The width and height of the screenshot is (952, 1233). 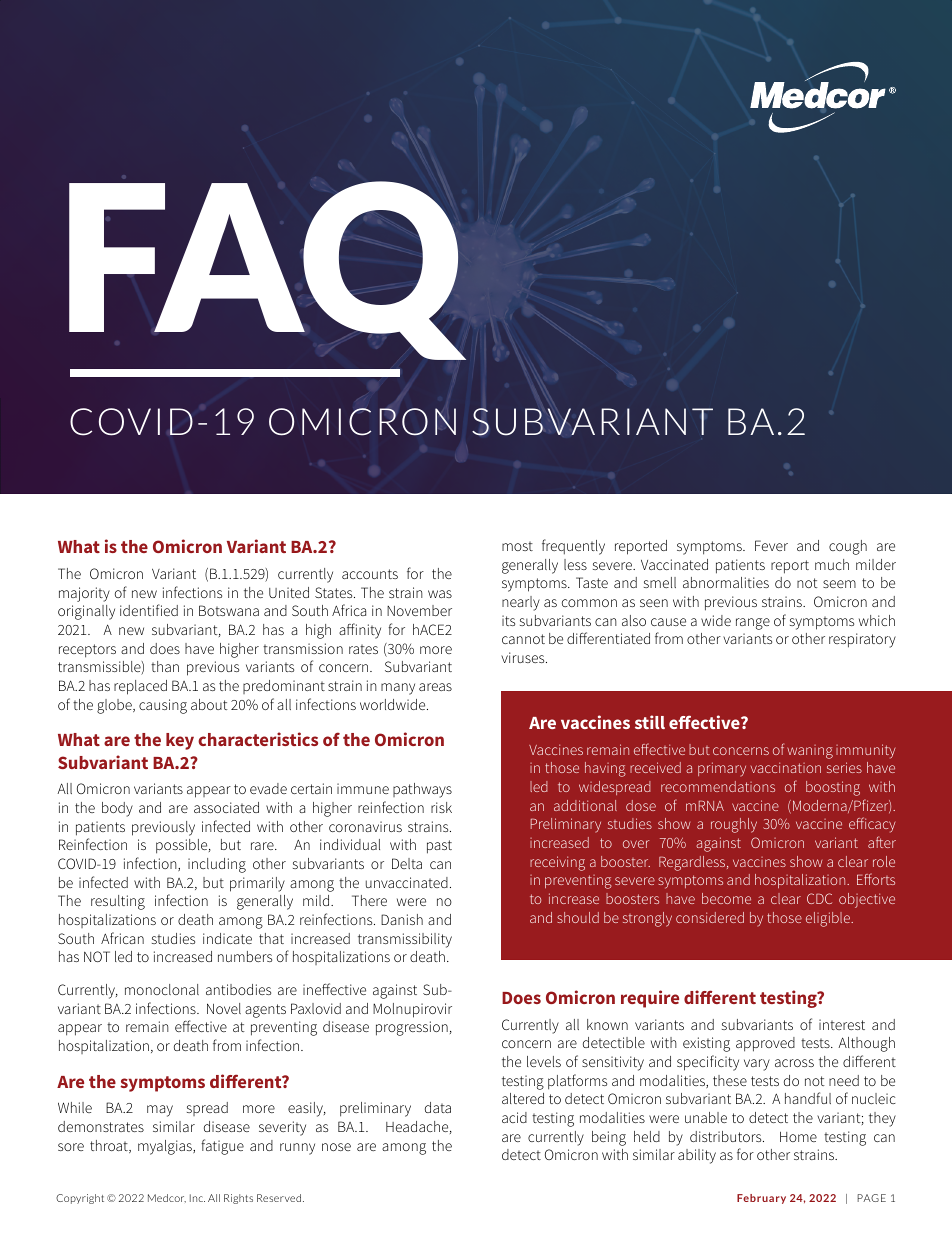 I want to click on Fever, so click(x=771, y=545).
